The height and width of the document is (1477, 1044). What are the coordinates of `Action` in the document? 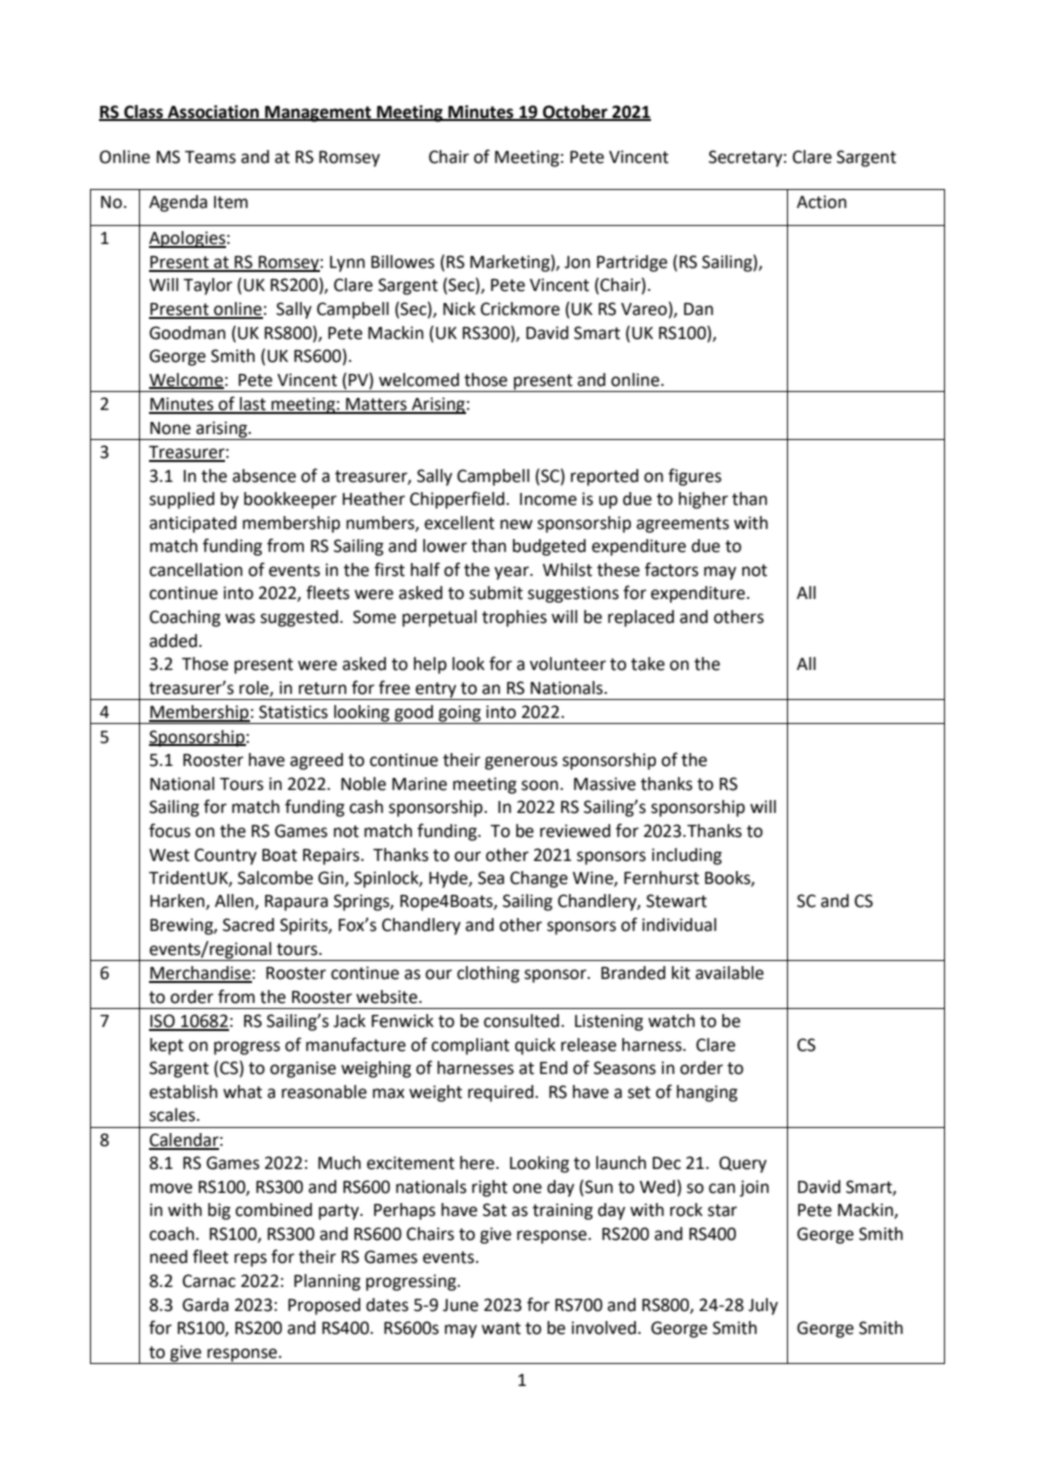 It's located at (822, 202).
